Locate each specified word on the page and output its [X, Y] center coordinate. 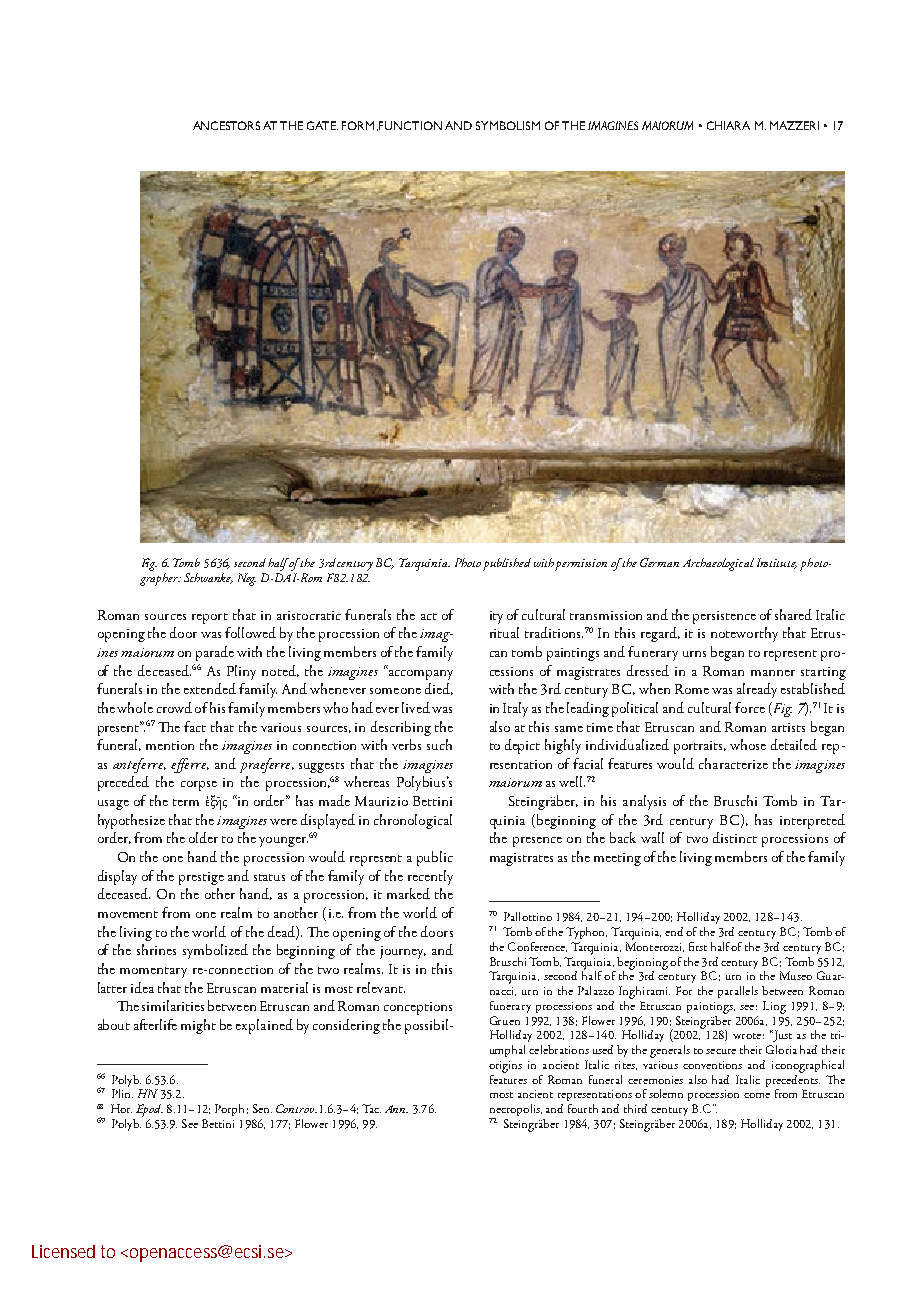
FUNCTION [410, 125]
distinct [735, 837]
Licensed [63, 1251]
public [435, 858]
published [507, 564]
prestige [201, 878]
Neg [247, 579]
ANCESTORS [226, 125]
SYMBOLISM [508, 125]
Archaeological [718, 564]
